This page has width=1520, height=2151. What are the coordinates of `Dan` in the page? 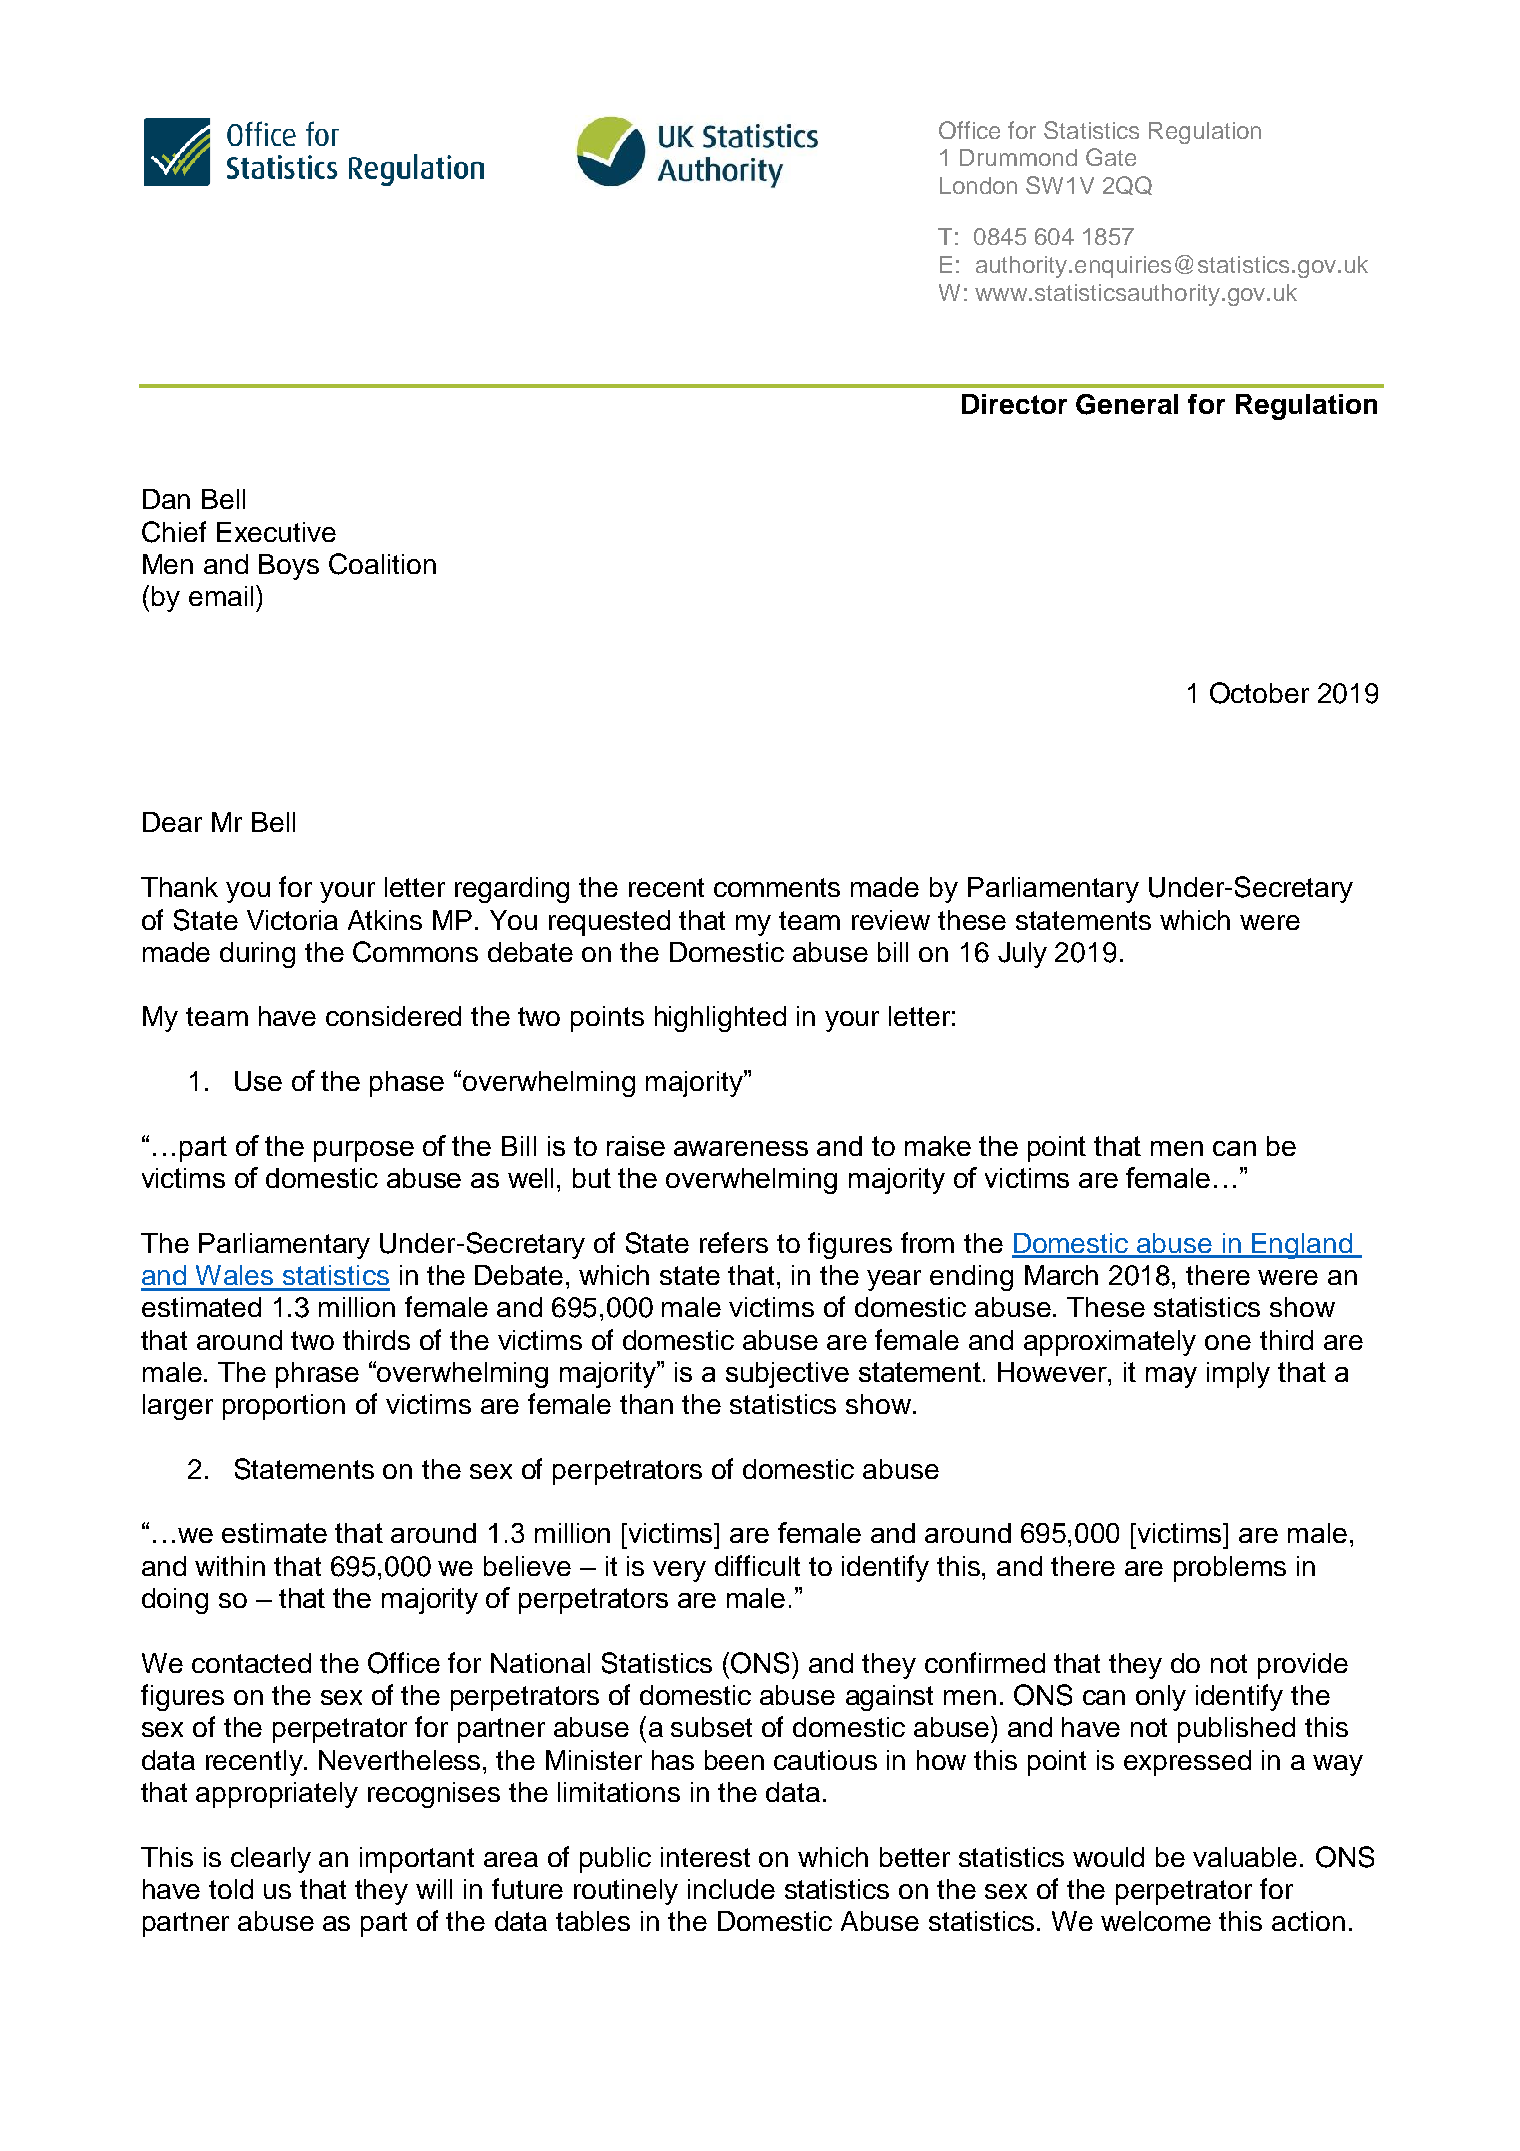 It's located at (166, 499).
